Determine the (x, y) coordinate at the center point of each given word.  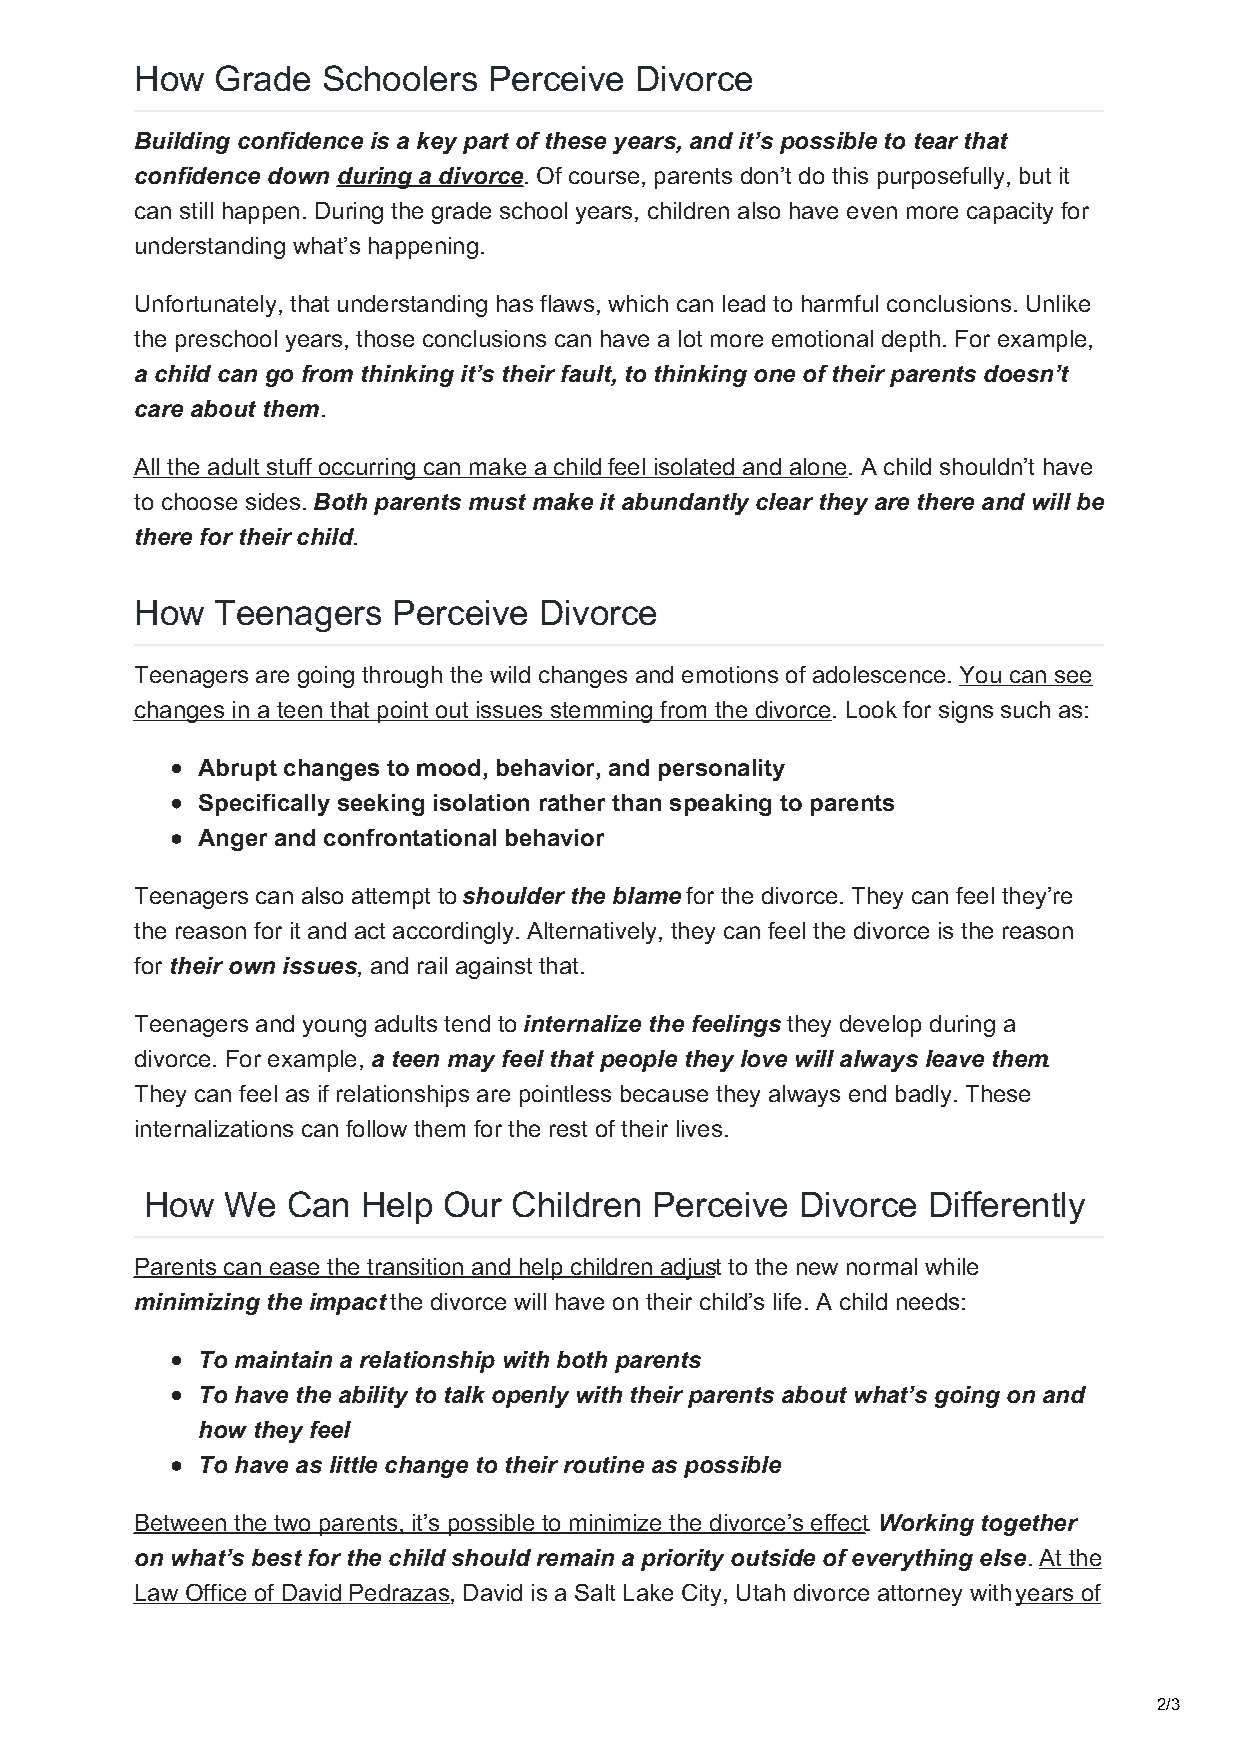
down (298, 175)
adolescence (879, 674)
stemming (601, 712)
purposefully (941, 178)
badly (923, 1096)
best (277, 1557)
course (604, 177)
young (334, 1028)
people (638, 1061)
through (402, 677)
